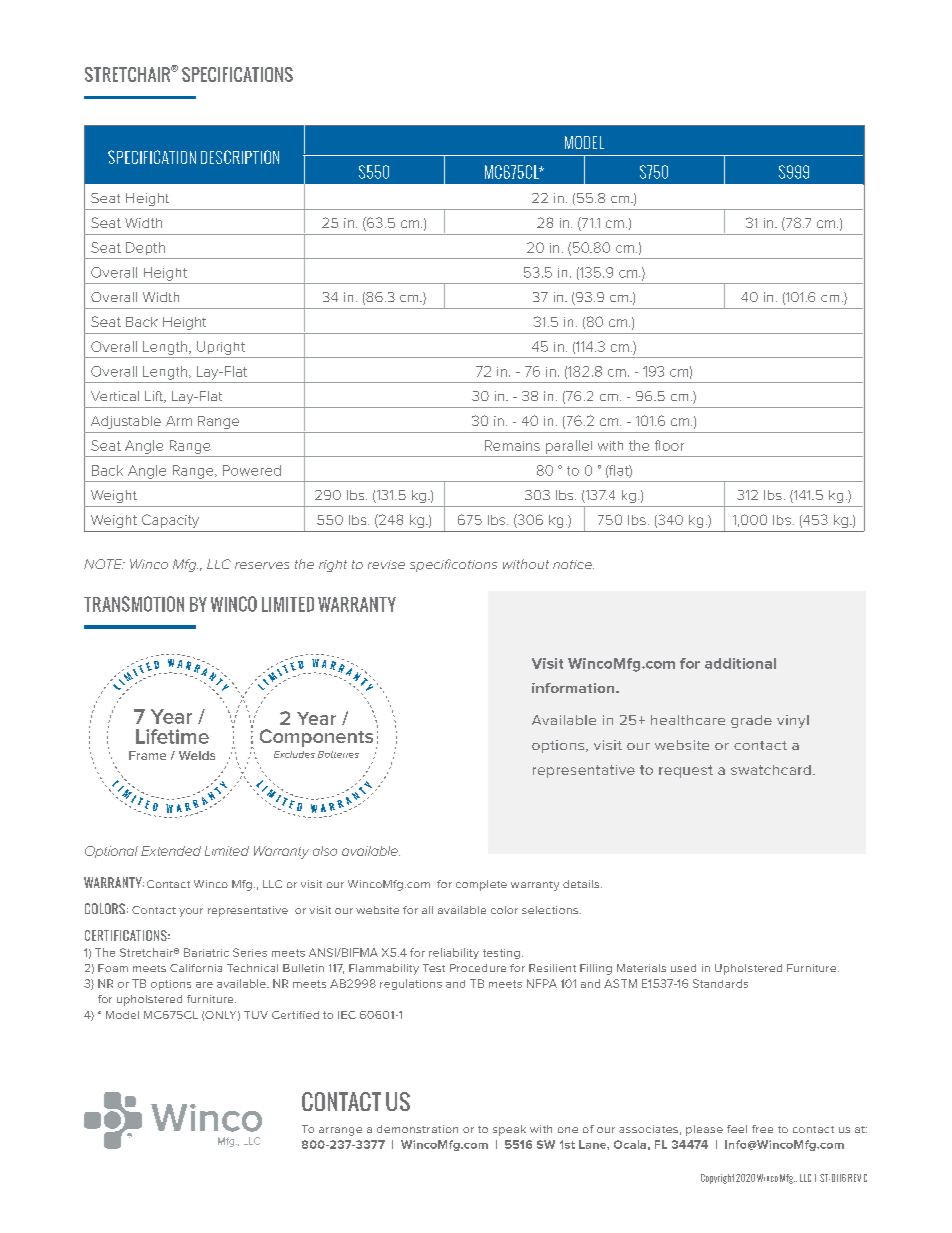  Describe the element at coordinates (145, 248) in the screenshot. I see `Depth` at that location.
